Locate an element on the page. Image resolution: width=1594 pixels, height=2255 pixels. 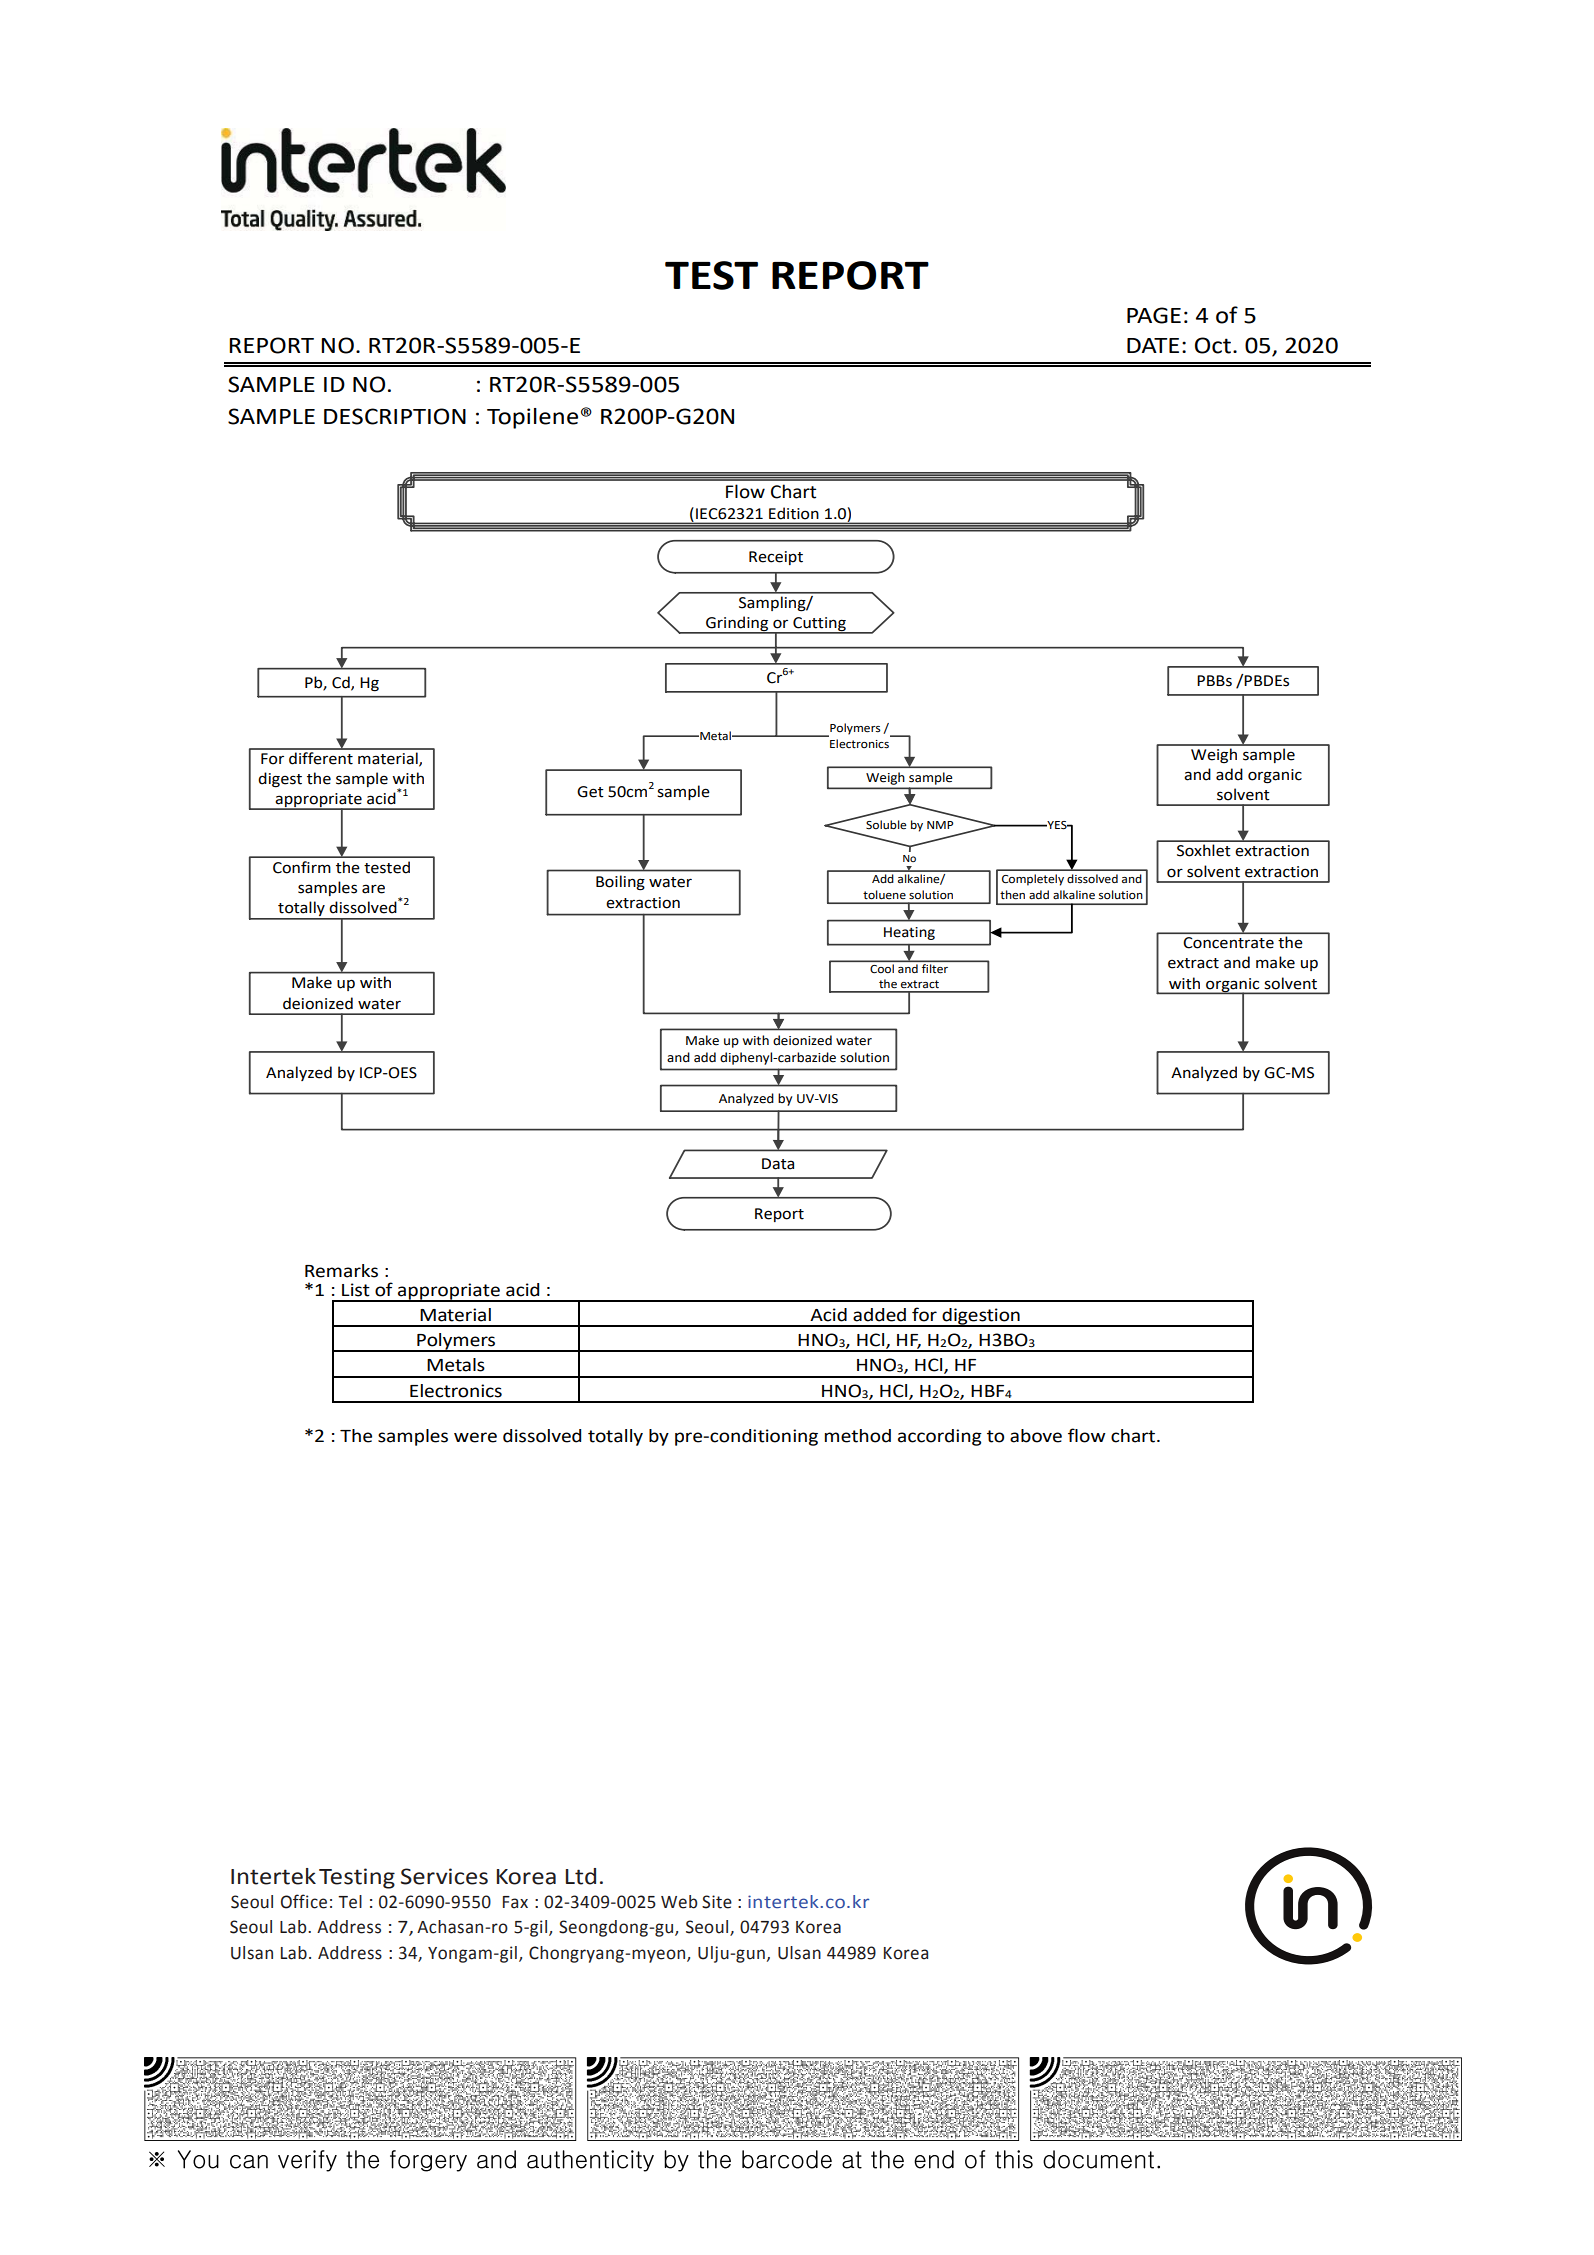
above is located at coordinates (1036, 1436).
